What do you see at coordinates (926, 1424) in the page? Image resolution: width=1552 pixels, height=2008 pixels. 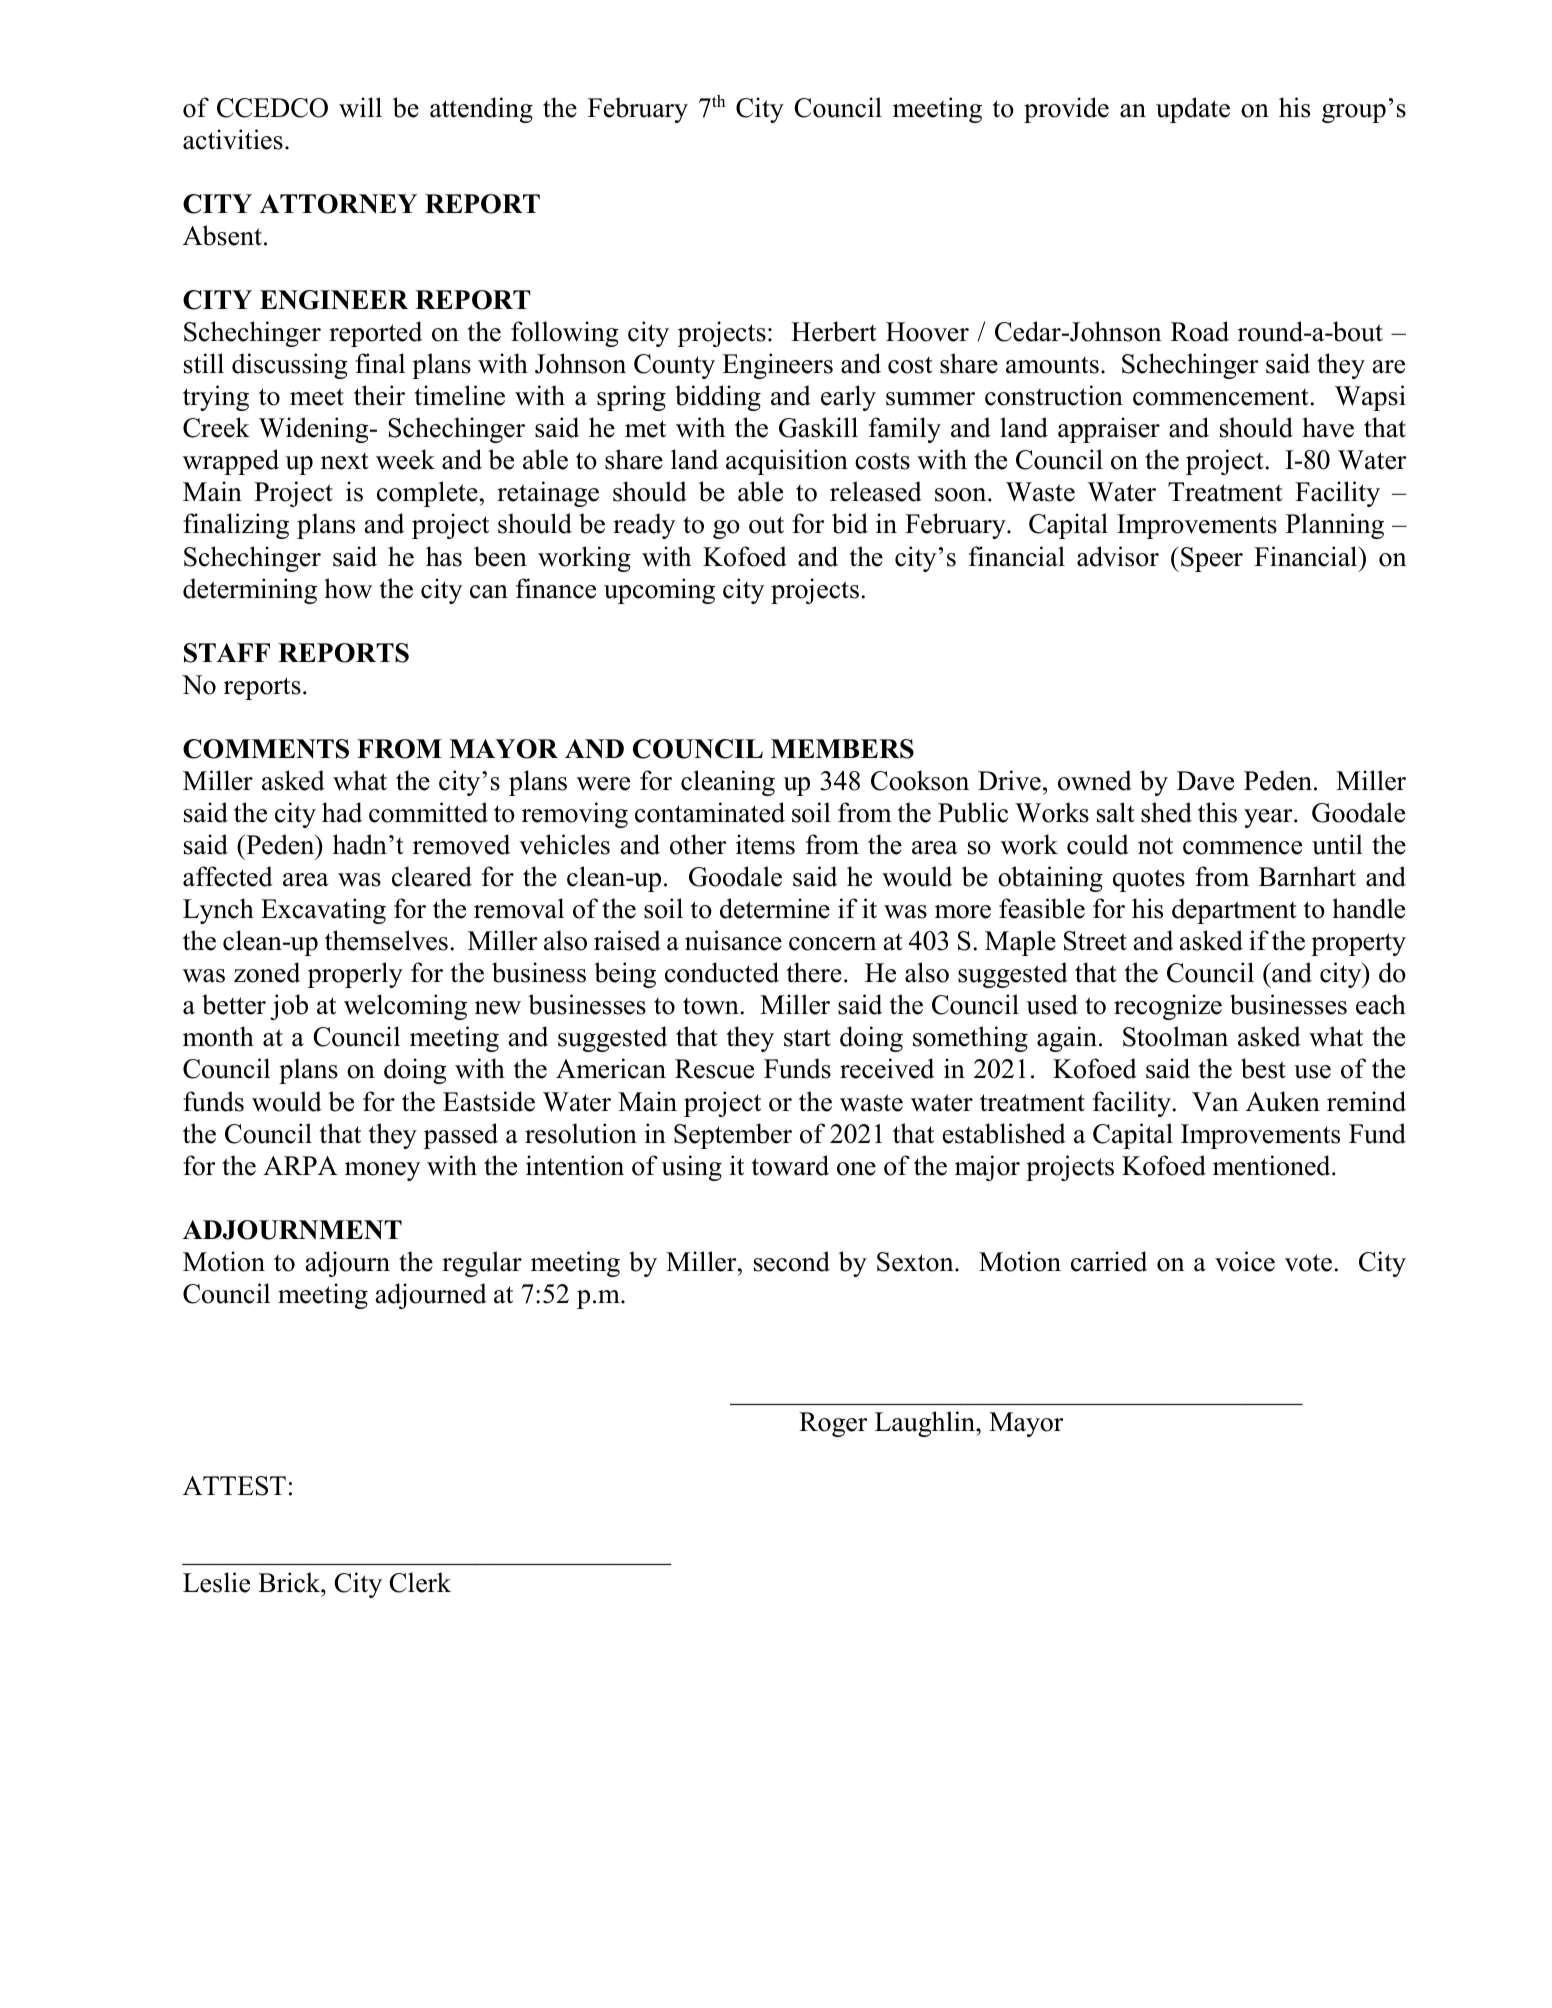 I see `Laughlin` at bounding box center [926, 1424].
